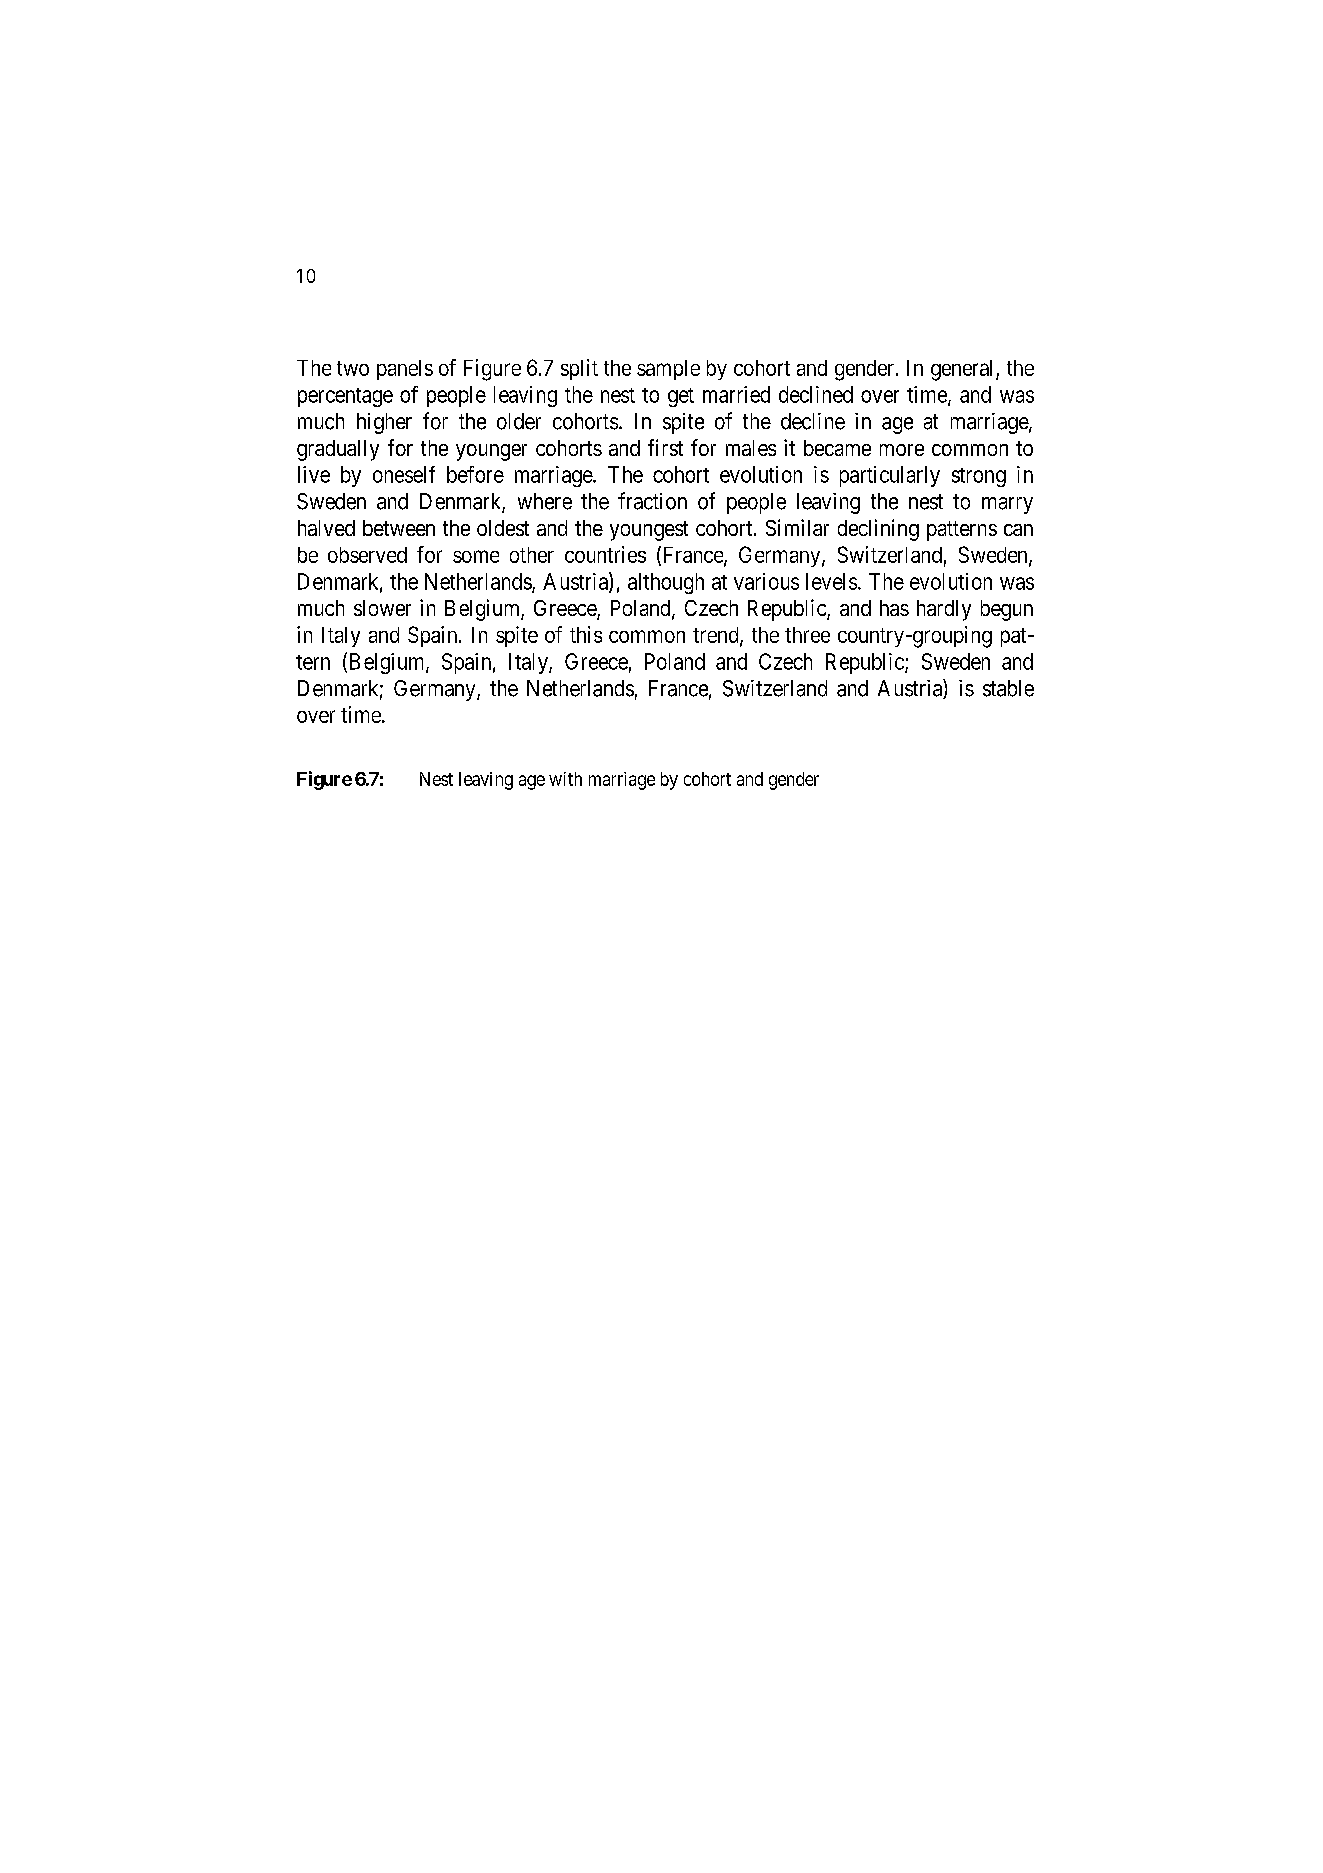 The height and width of the page is (1873, 1323). I want to click on stable, so click(1008, 688).
